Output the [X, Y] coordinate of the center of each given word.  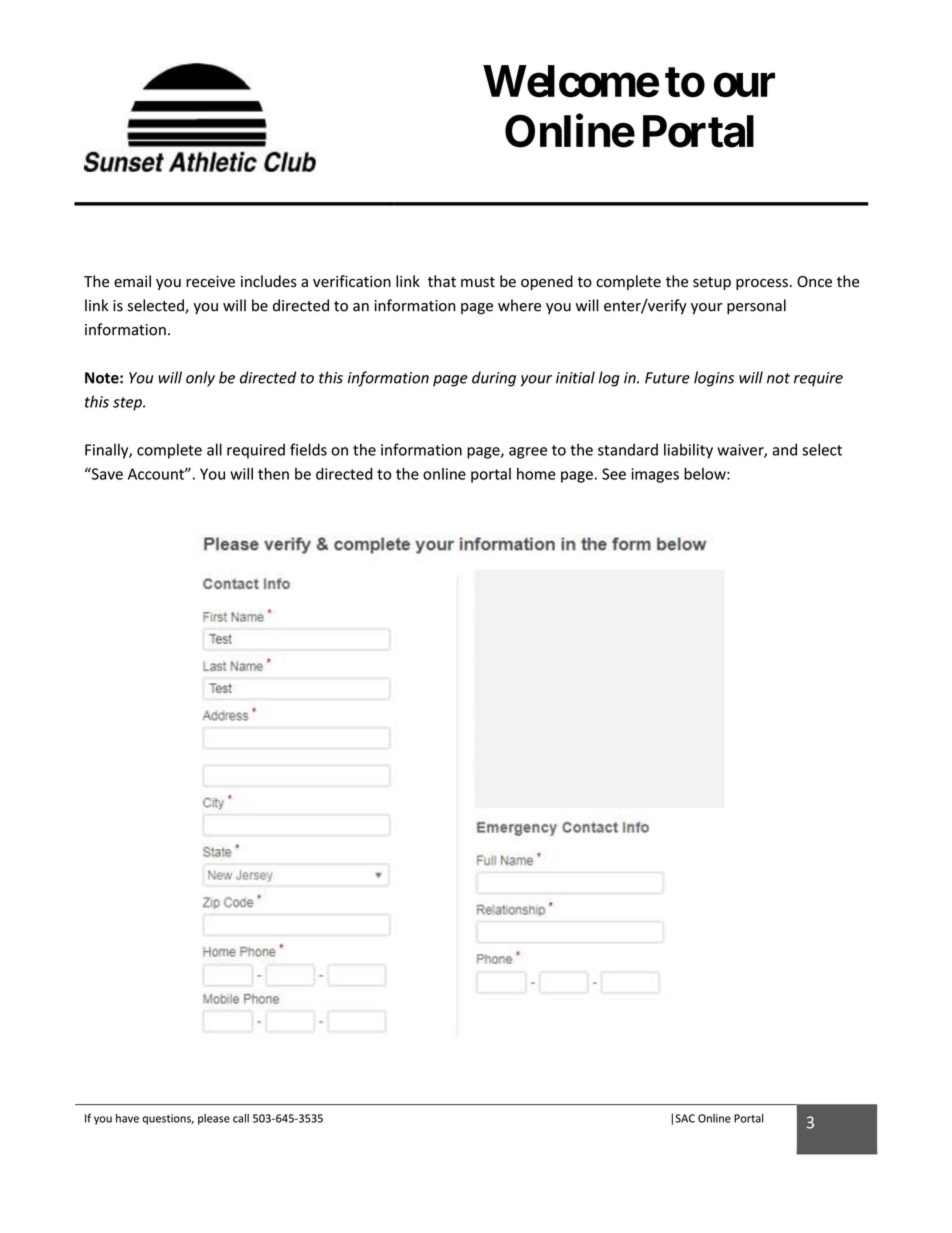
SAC [685, 1118]
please [214, 1119]
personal [756, 306]
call [241, 1118]
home [536, 474]
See [614, 474]
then [273, 473]
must [478, 282]
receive [210, 282]
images [655, 475]
